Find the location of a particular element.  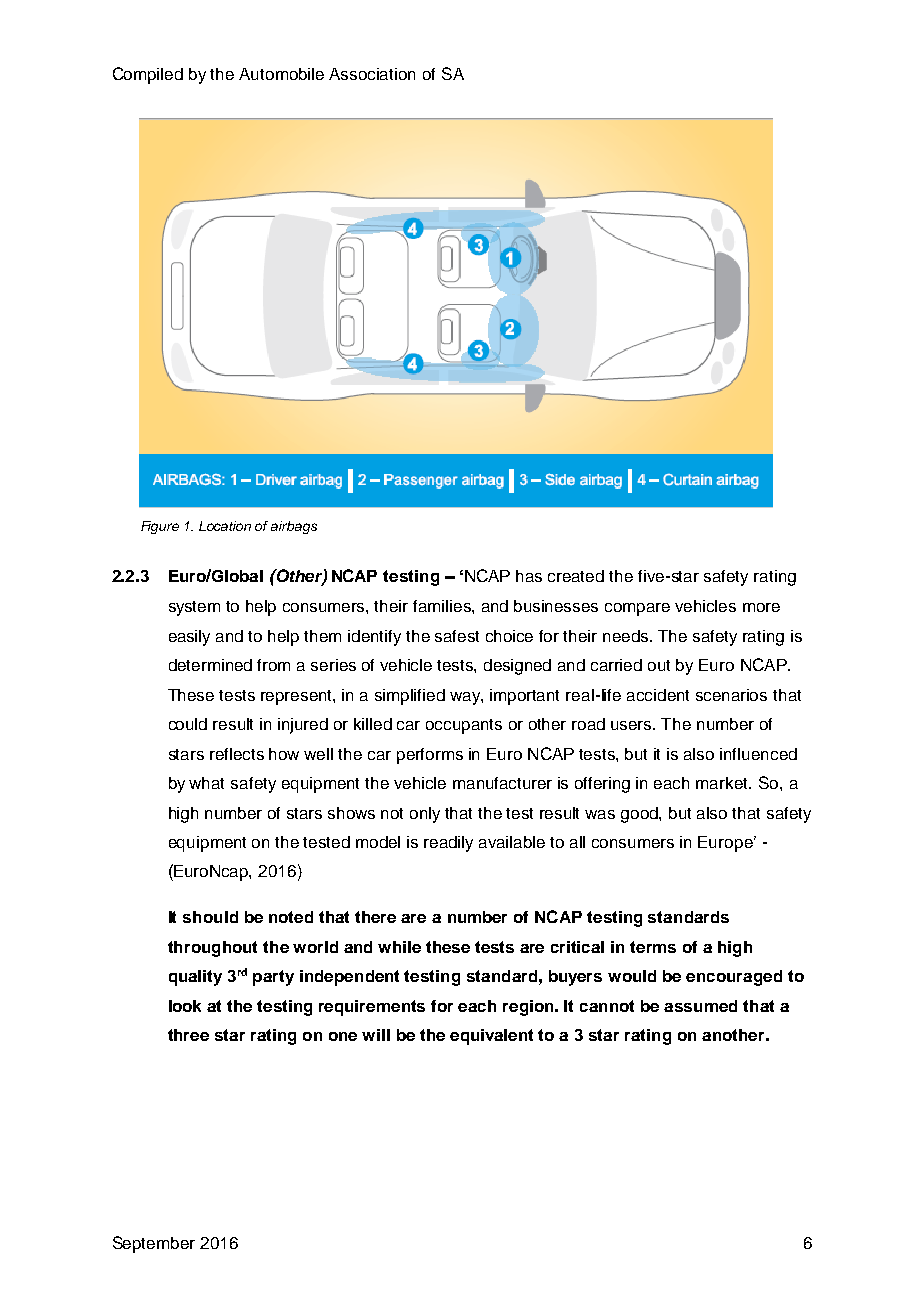

safest is located at coordinates (457, 636).
